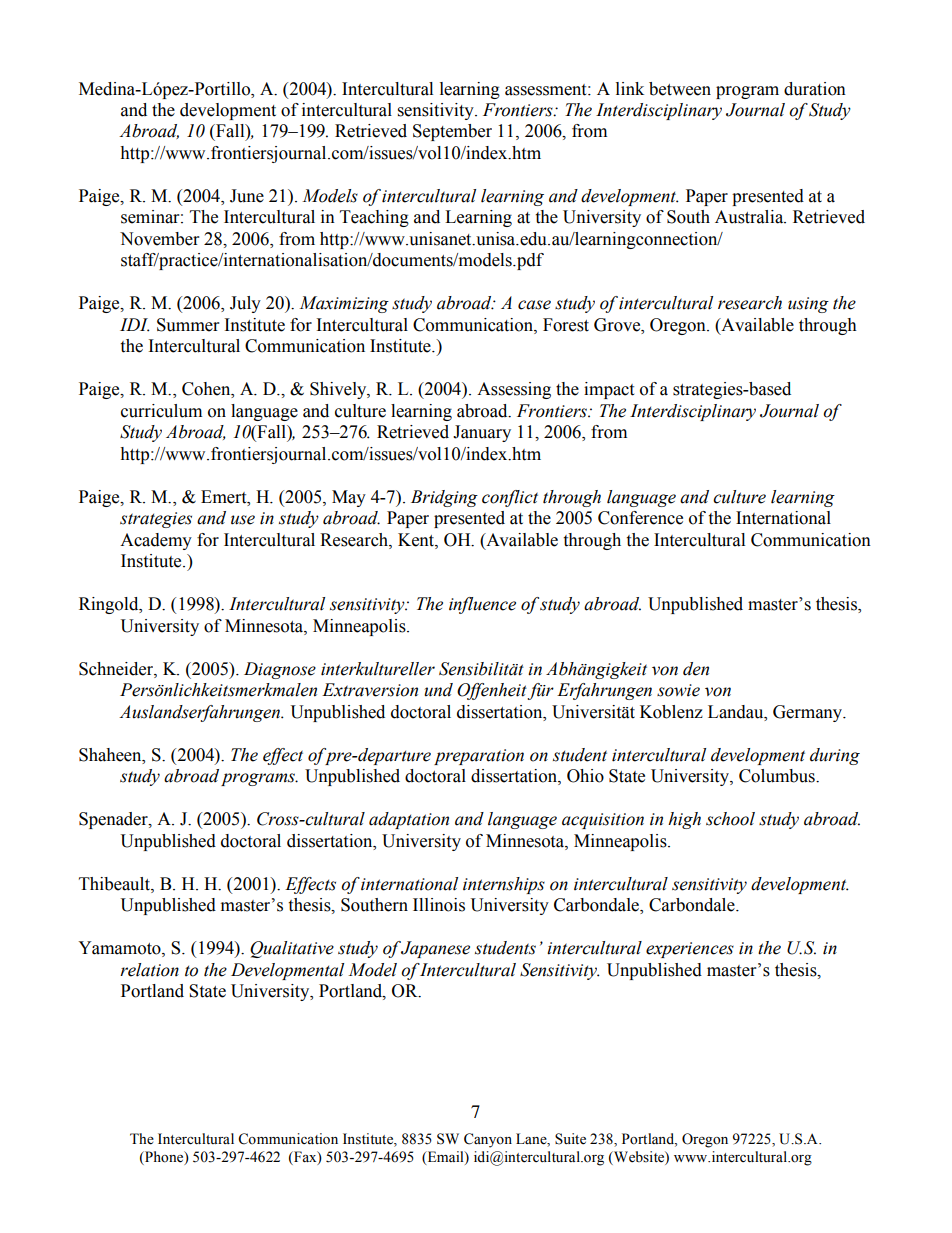 The image size is (952, 1233). I want to click on influence, so click(482, 605).
